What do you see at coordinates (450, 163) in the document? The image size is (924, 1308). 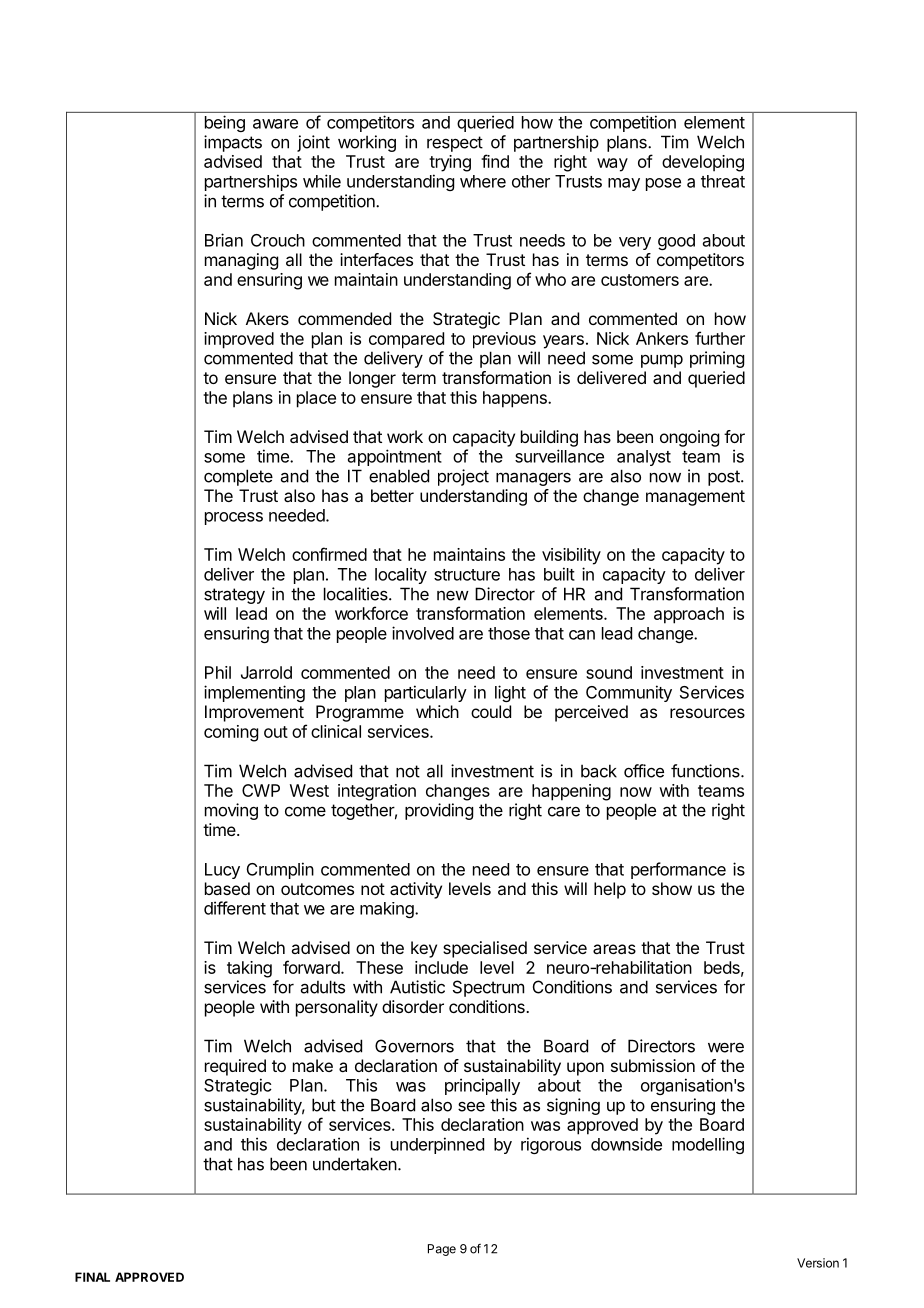 I see `trying` at bounding box center [450, 163].
